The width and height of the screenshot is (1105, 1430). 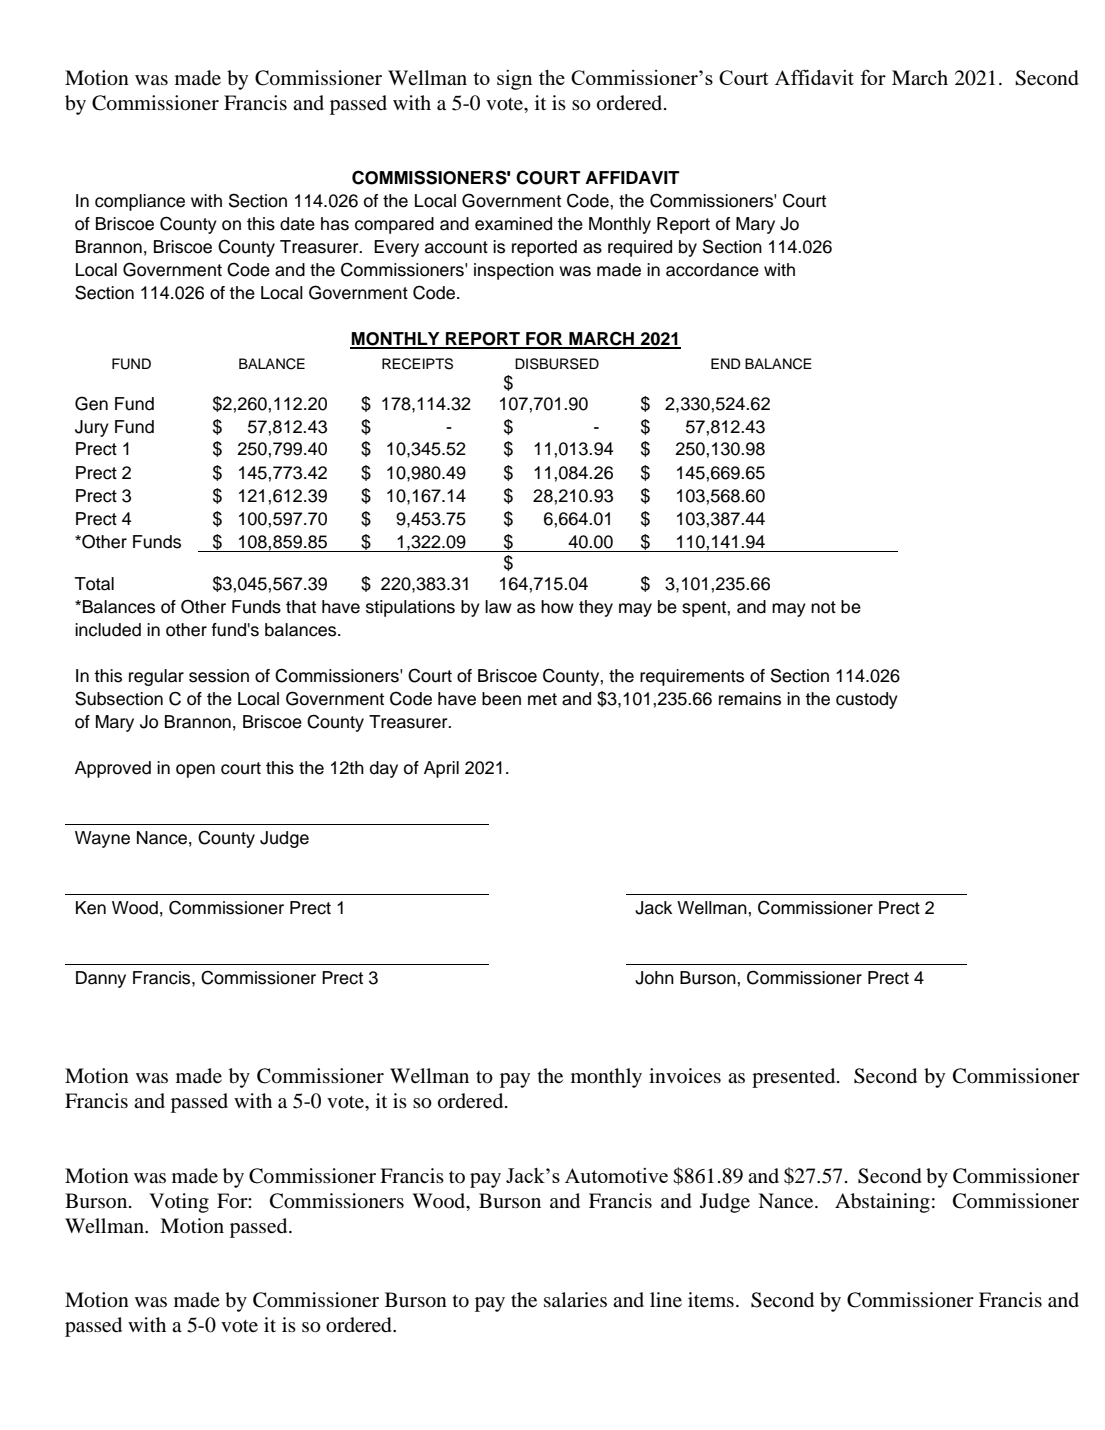 I want to click on salaries, so click(x=575, y=1300).
